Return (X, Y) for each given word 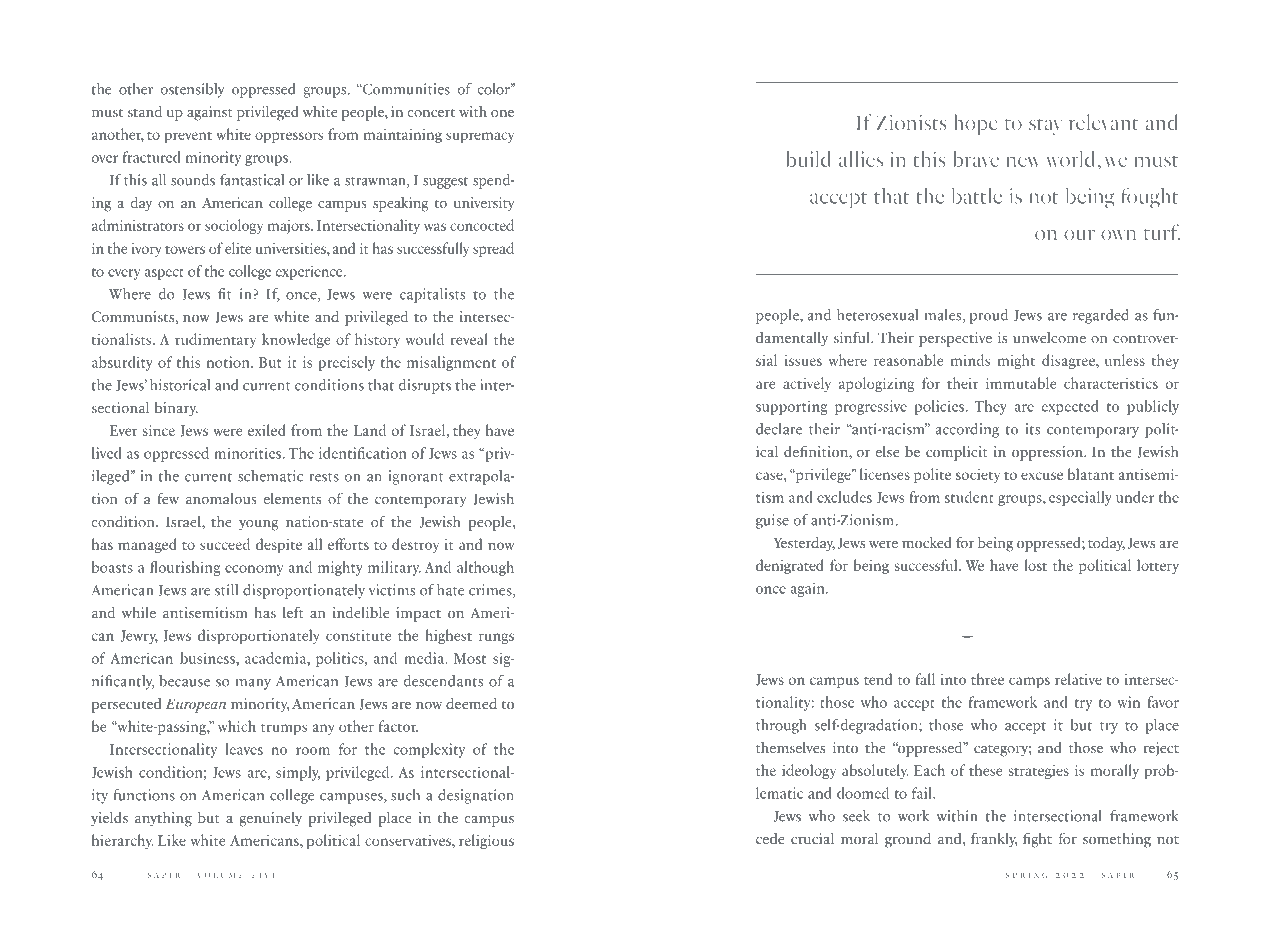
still (226, 590)
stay (1045, 127)
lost (1035, 565)
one (502, 113)
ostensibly (192, 90)
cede (770, 838)
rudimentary (215, 340)
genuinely (271, 819)
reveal (469, 339)
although (485, 568)
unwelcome (1049, 337)
